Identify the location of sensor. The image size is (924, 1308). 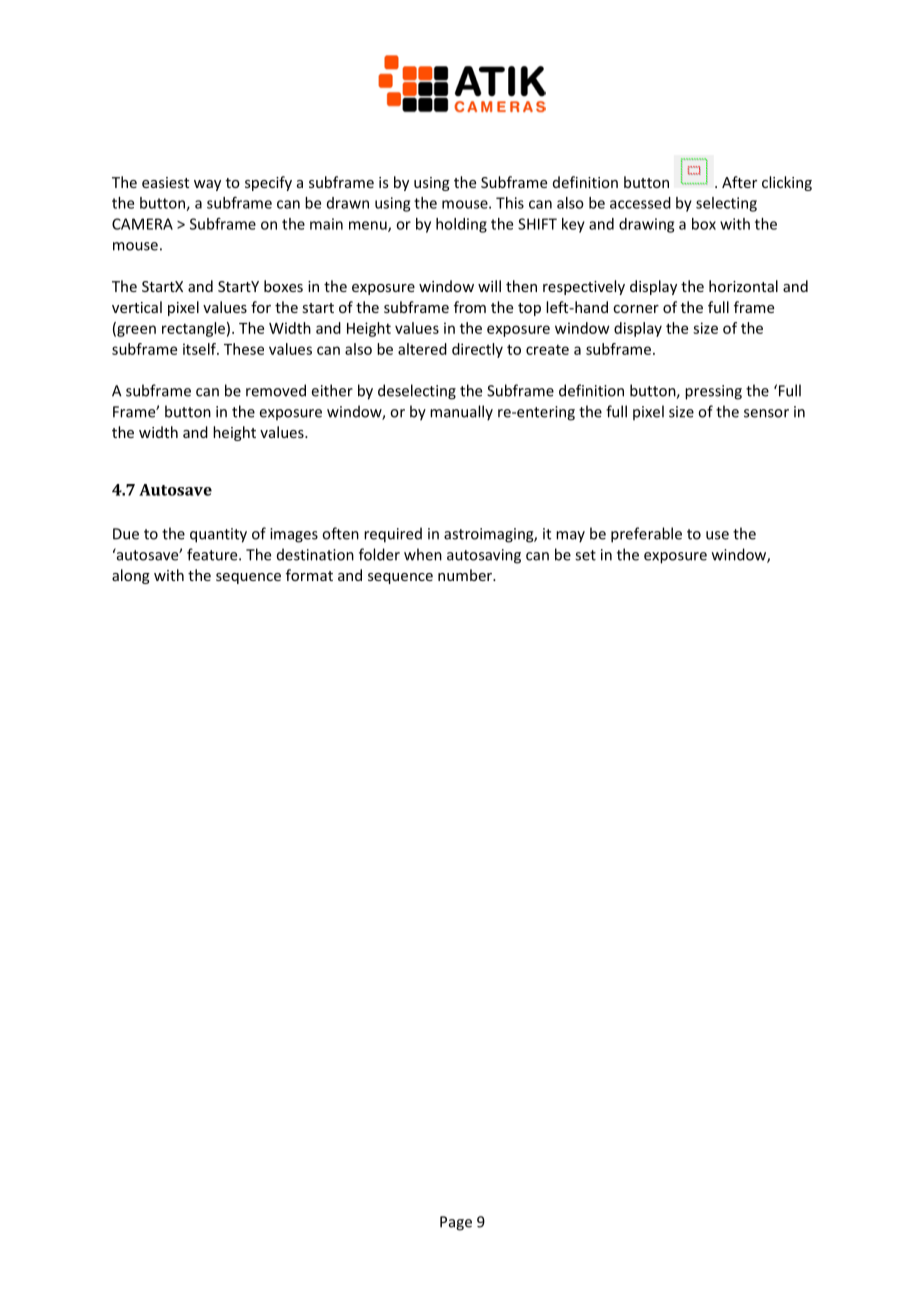
(766, 413).
